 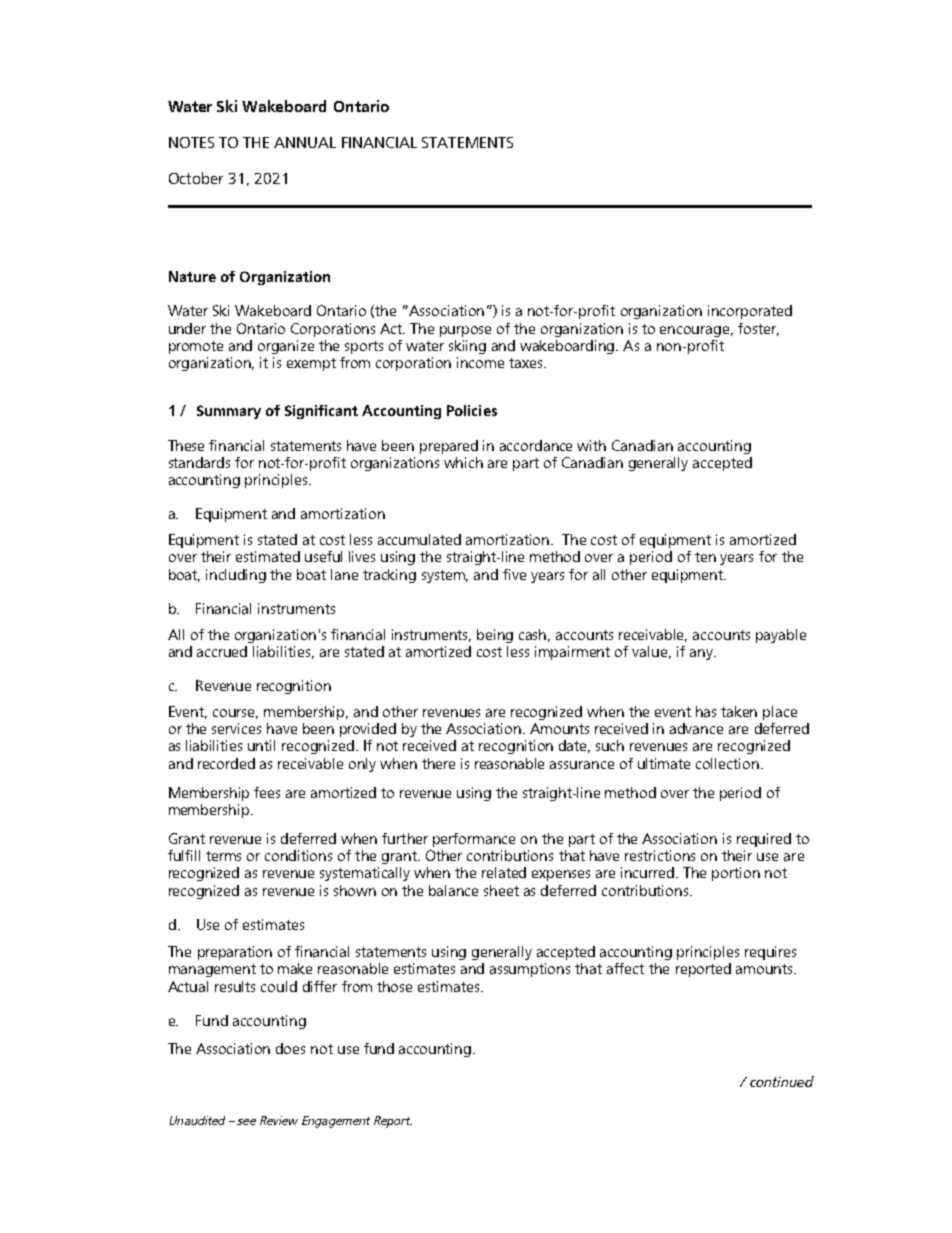 I want to click on October, so click(x=196, y=178).
